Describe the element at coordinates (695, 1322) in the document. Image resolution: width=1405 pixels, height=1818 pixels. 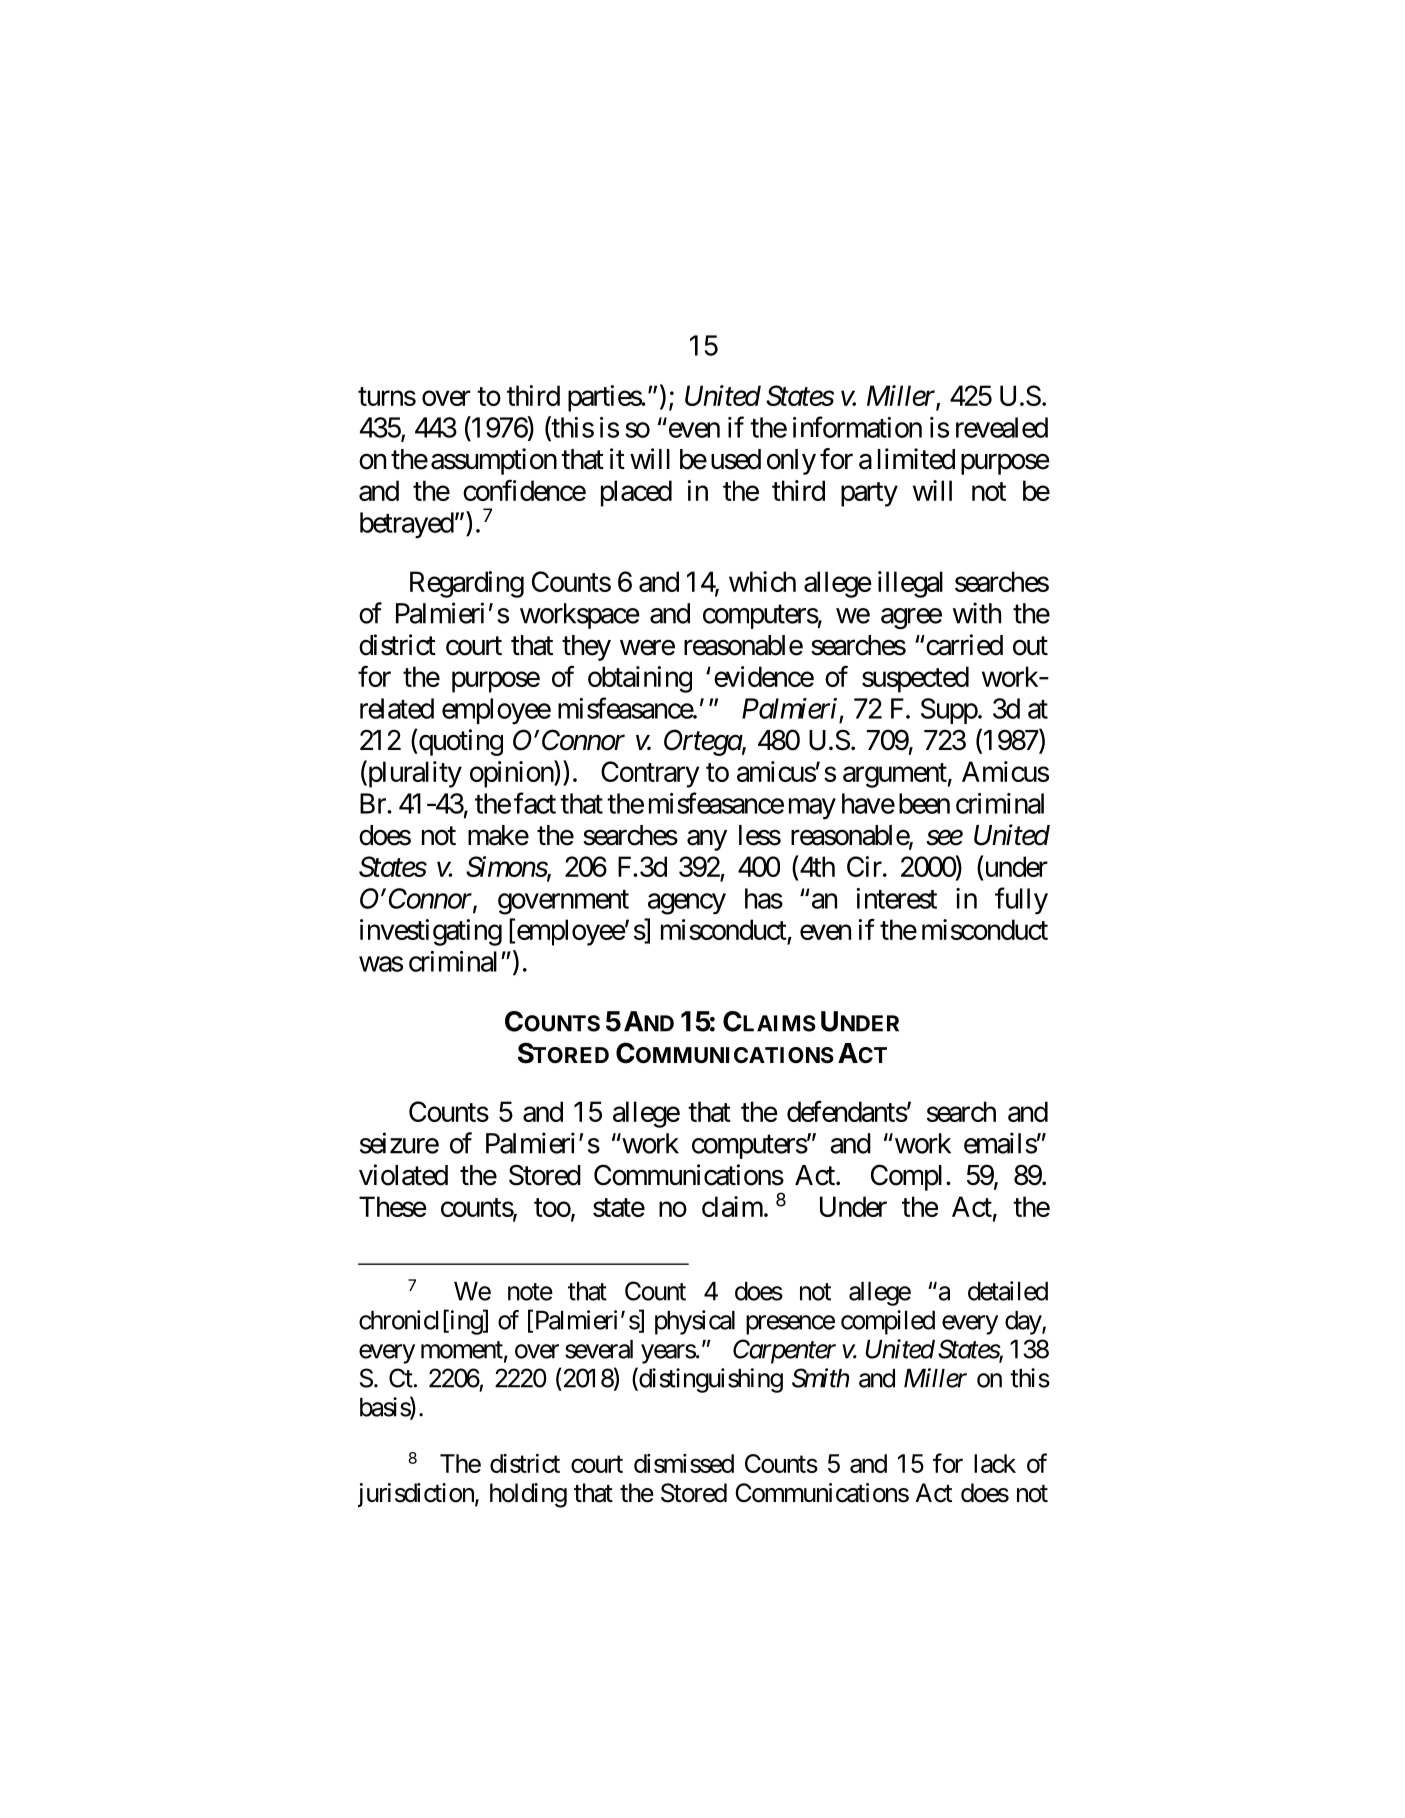
I see `physical` at that location.
